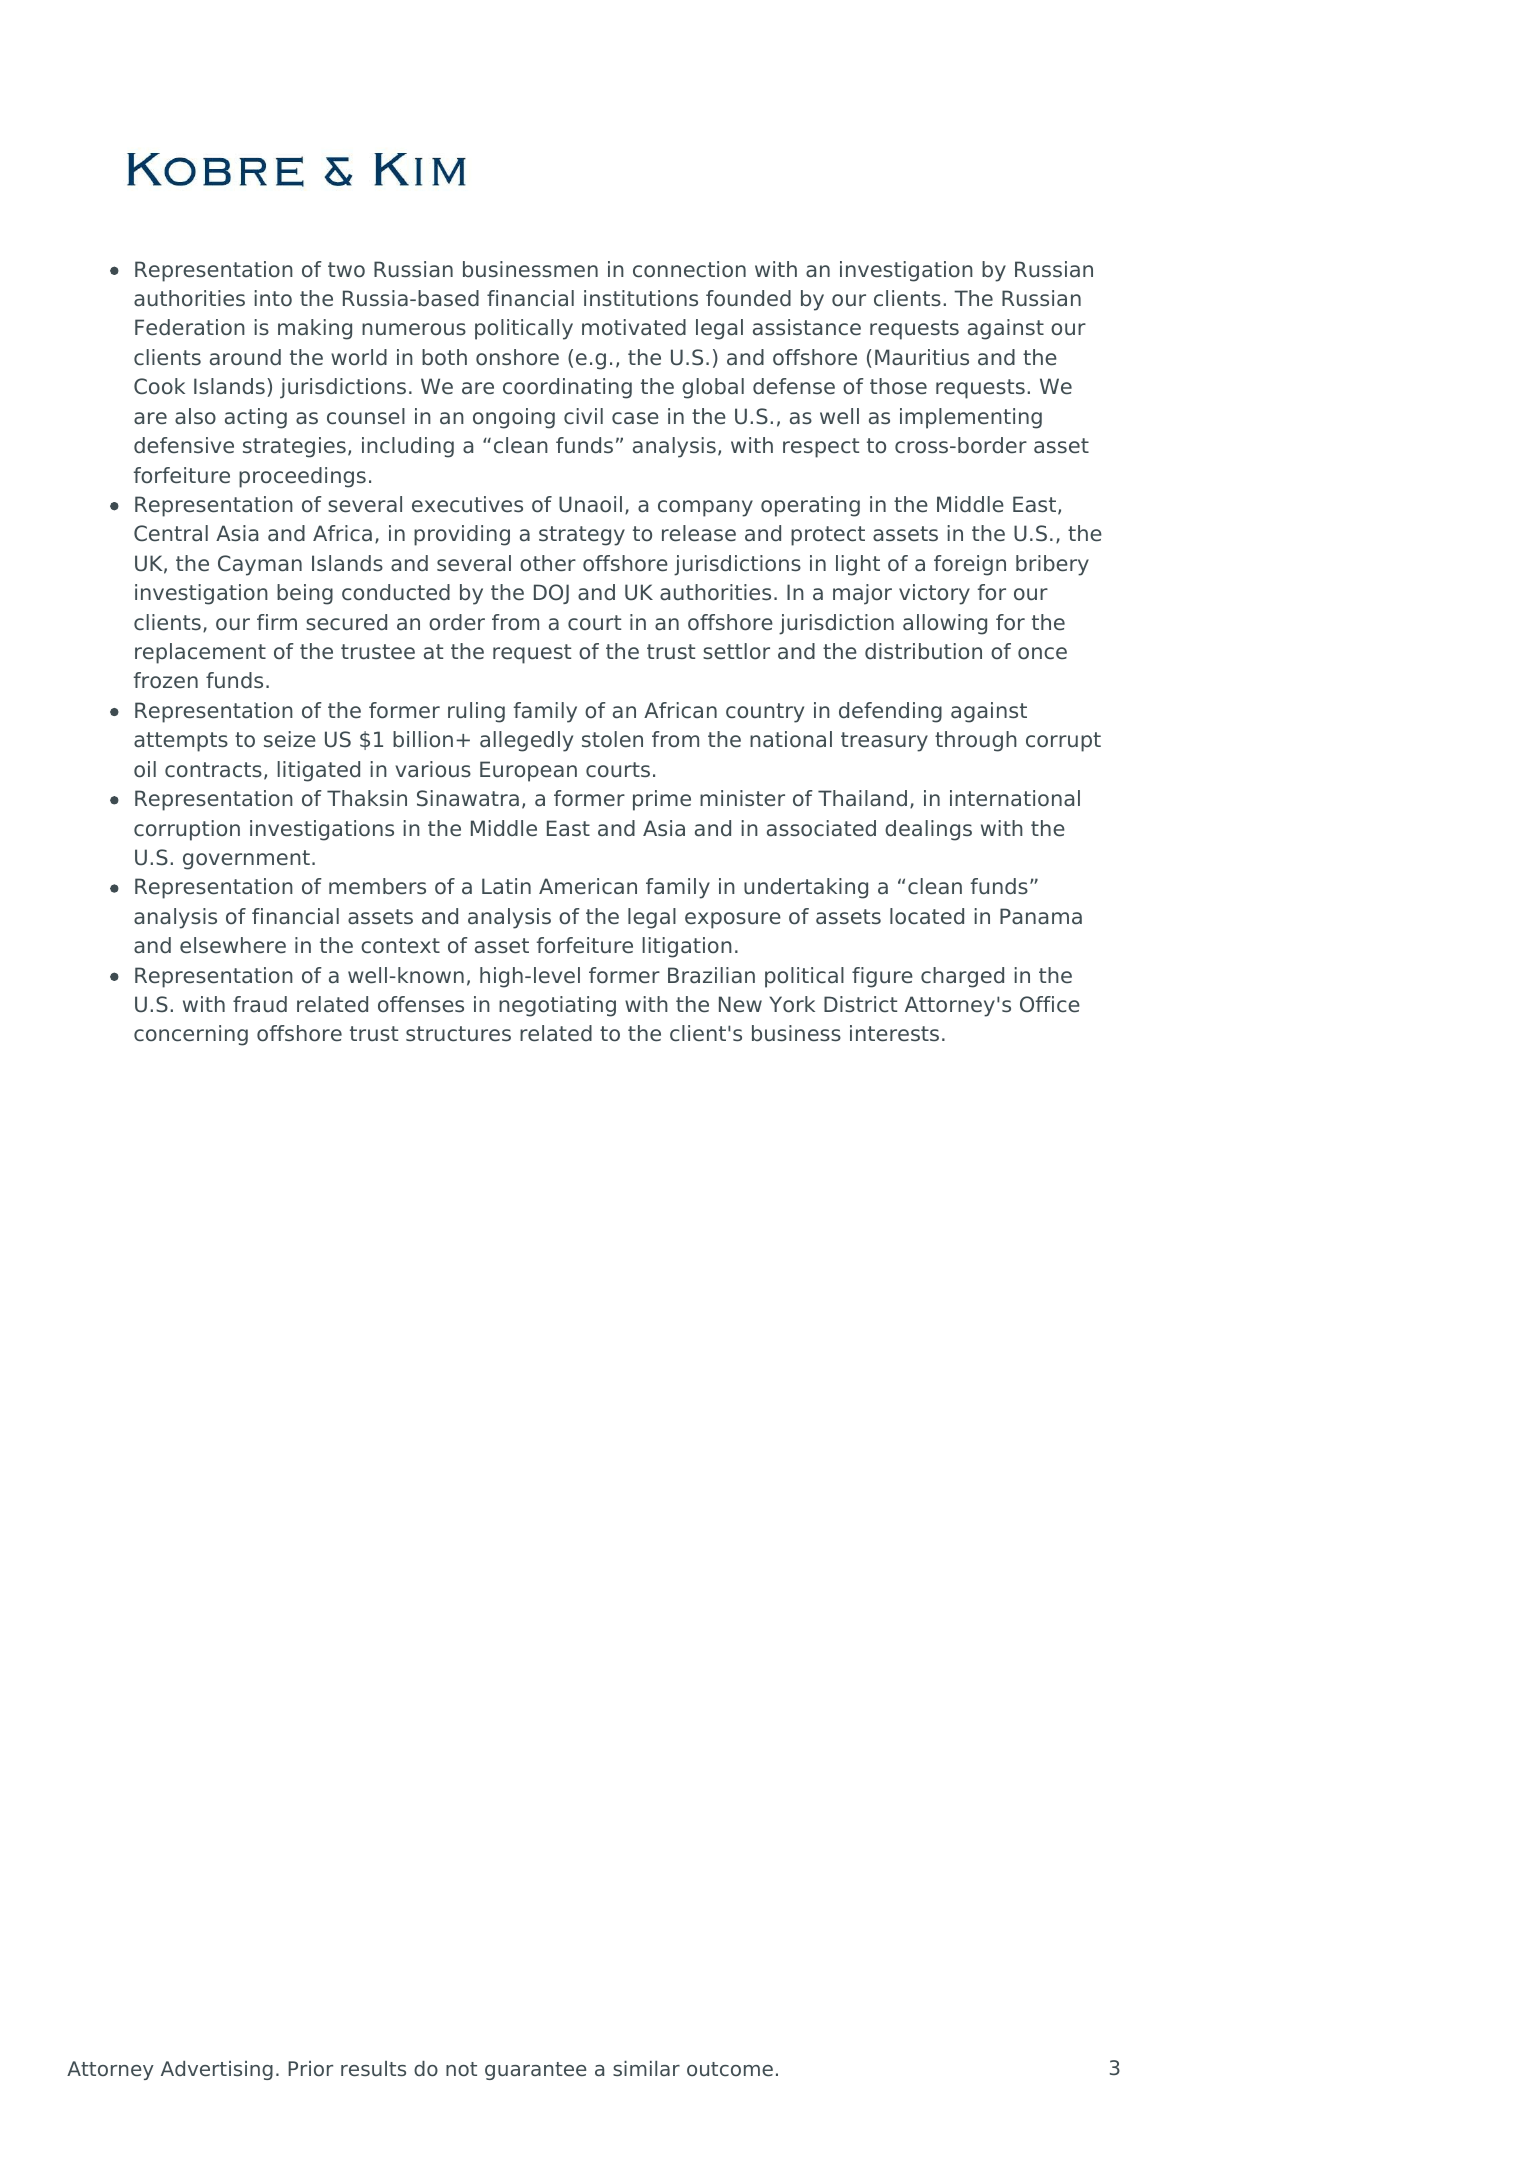 This page has width=1528, height=2162. I want to click on stolen, so click(612, 739).
